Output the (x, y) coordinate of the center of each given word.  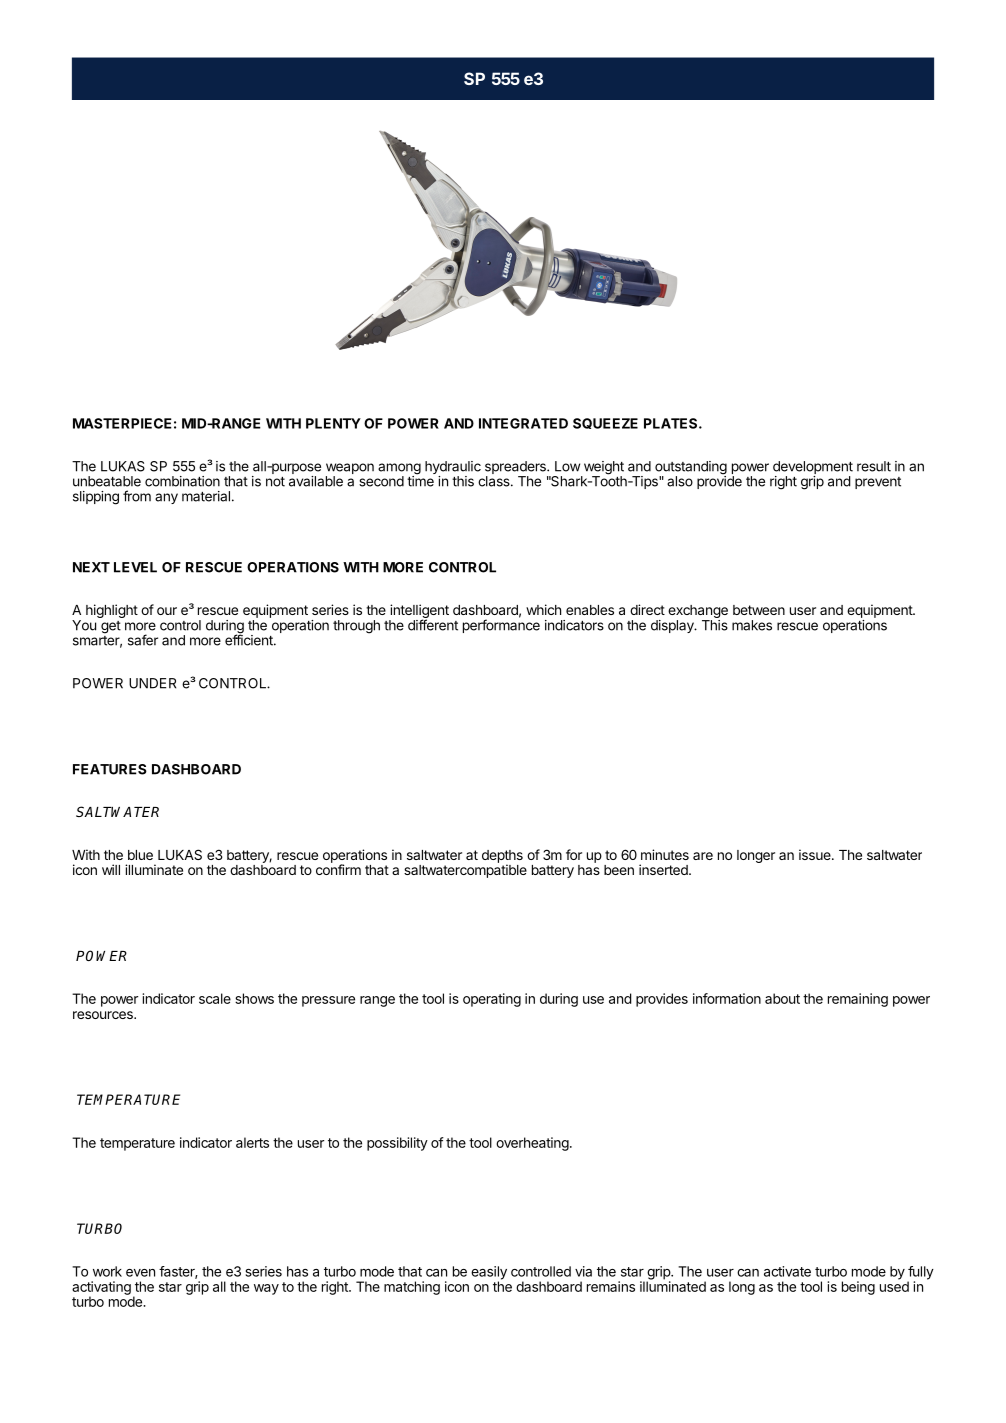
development (813, 469)
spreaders (516, 469)
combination (182, 481)
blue (140, 855)
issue (816, 854)
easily (489, 1274)
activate (787, 1271)
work (107, 1271)
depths (502, 857)
